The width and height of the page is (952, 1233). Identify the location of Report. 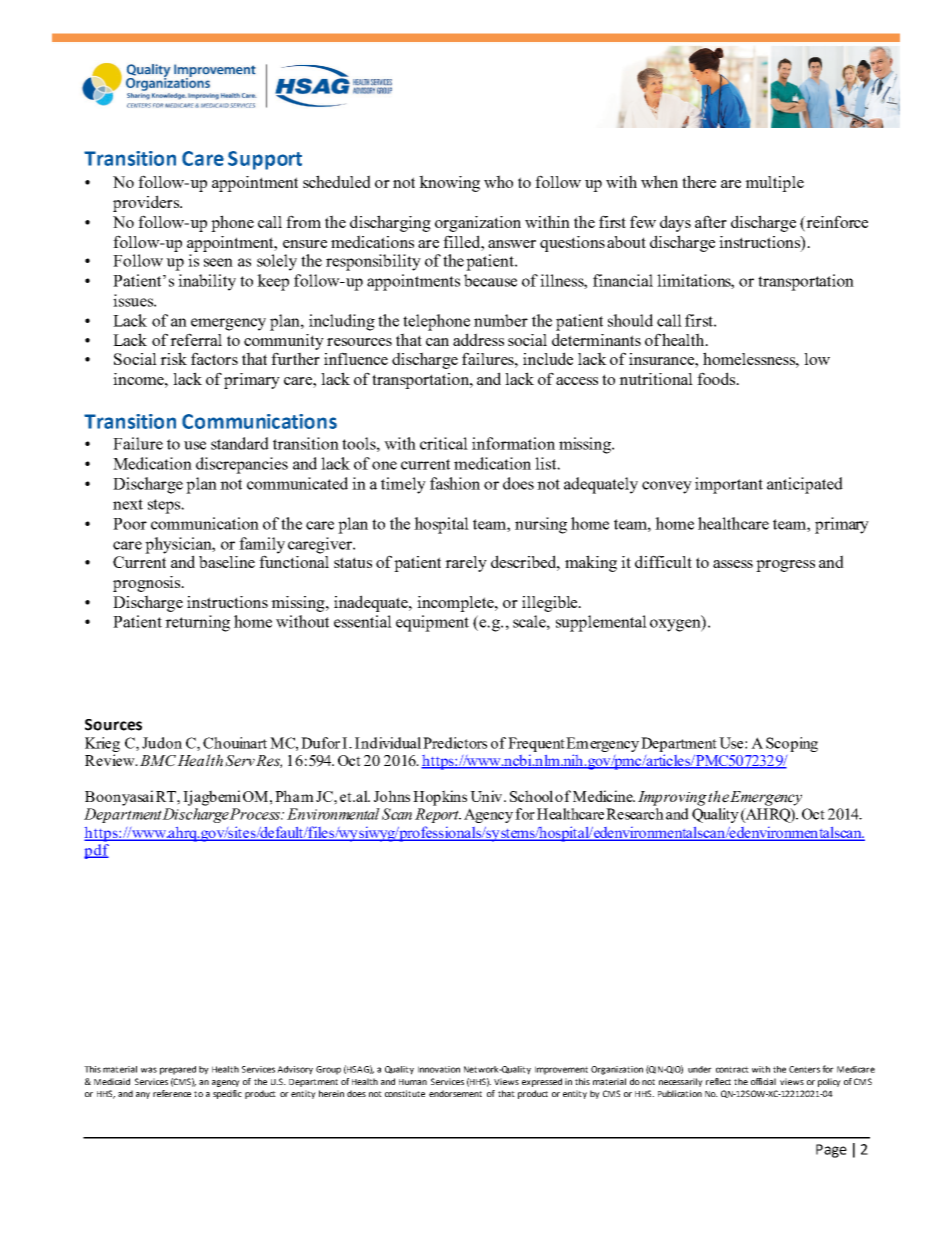
(438, 815).
